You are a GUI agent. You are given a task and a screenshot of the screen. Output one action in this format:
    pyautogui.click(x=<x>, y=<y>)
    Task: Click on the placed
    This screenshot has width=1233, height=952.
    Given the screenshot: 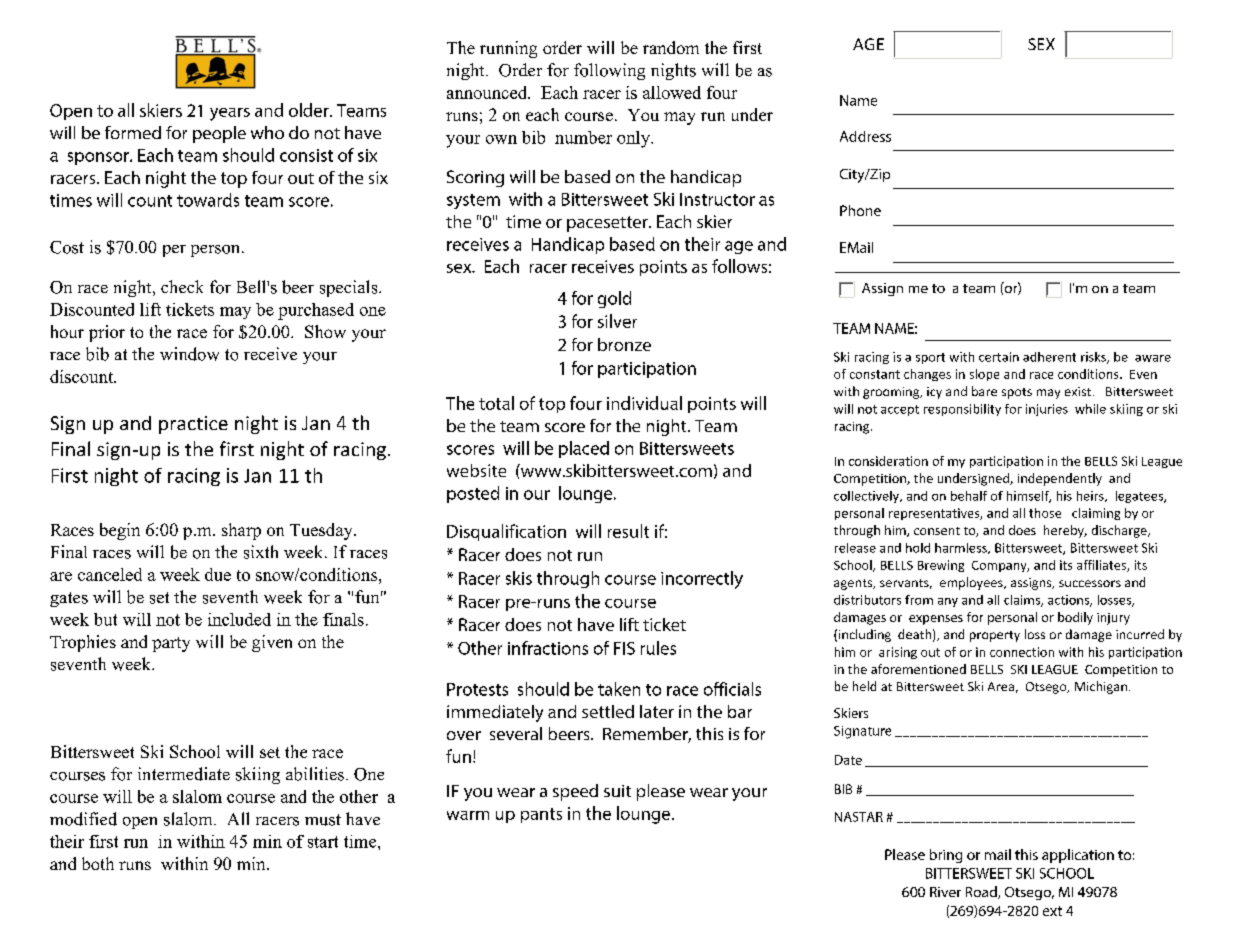 What is the action you would take?
    pyautogui.click(x=584, y=449)
